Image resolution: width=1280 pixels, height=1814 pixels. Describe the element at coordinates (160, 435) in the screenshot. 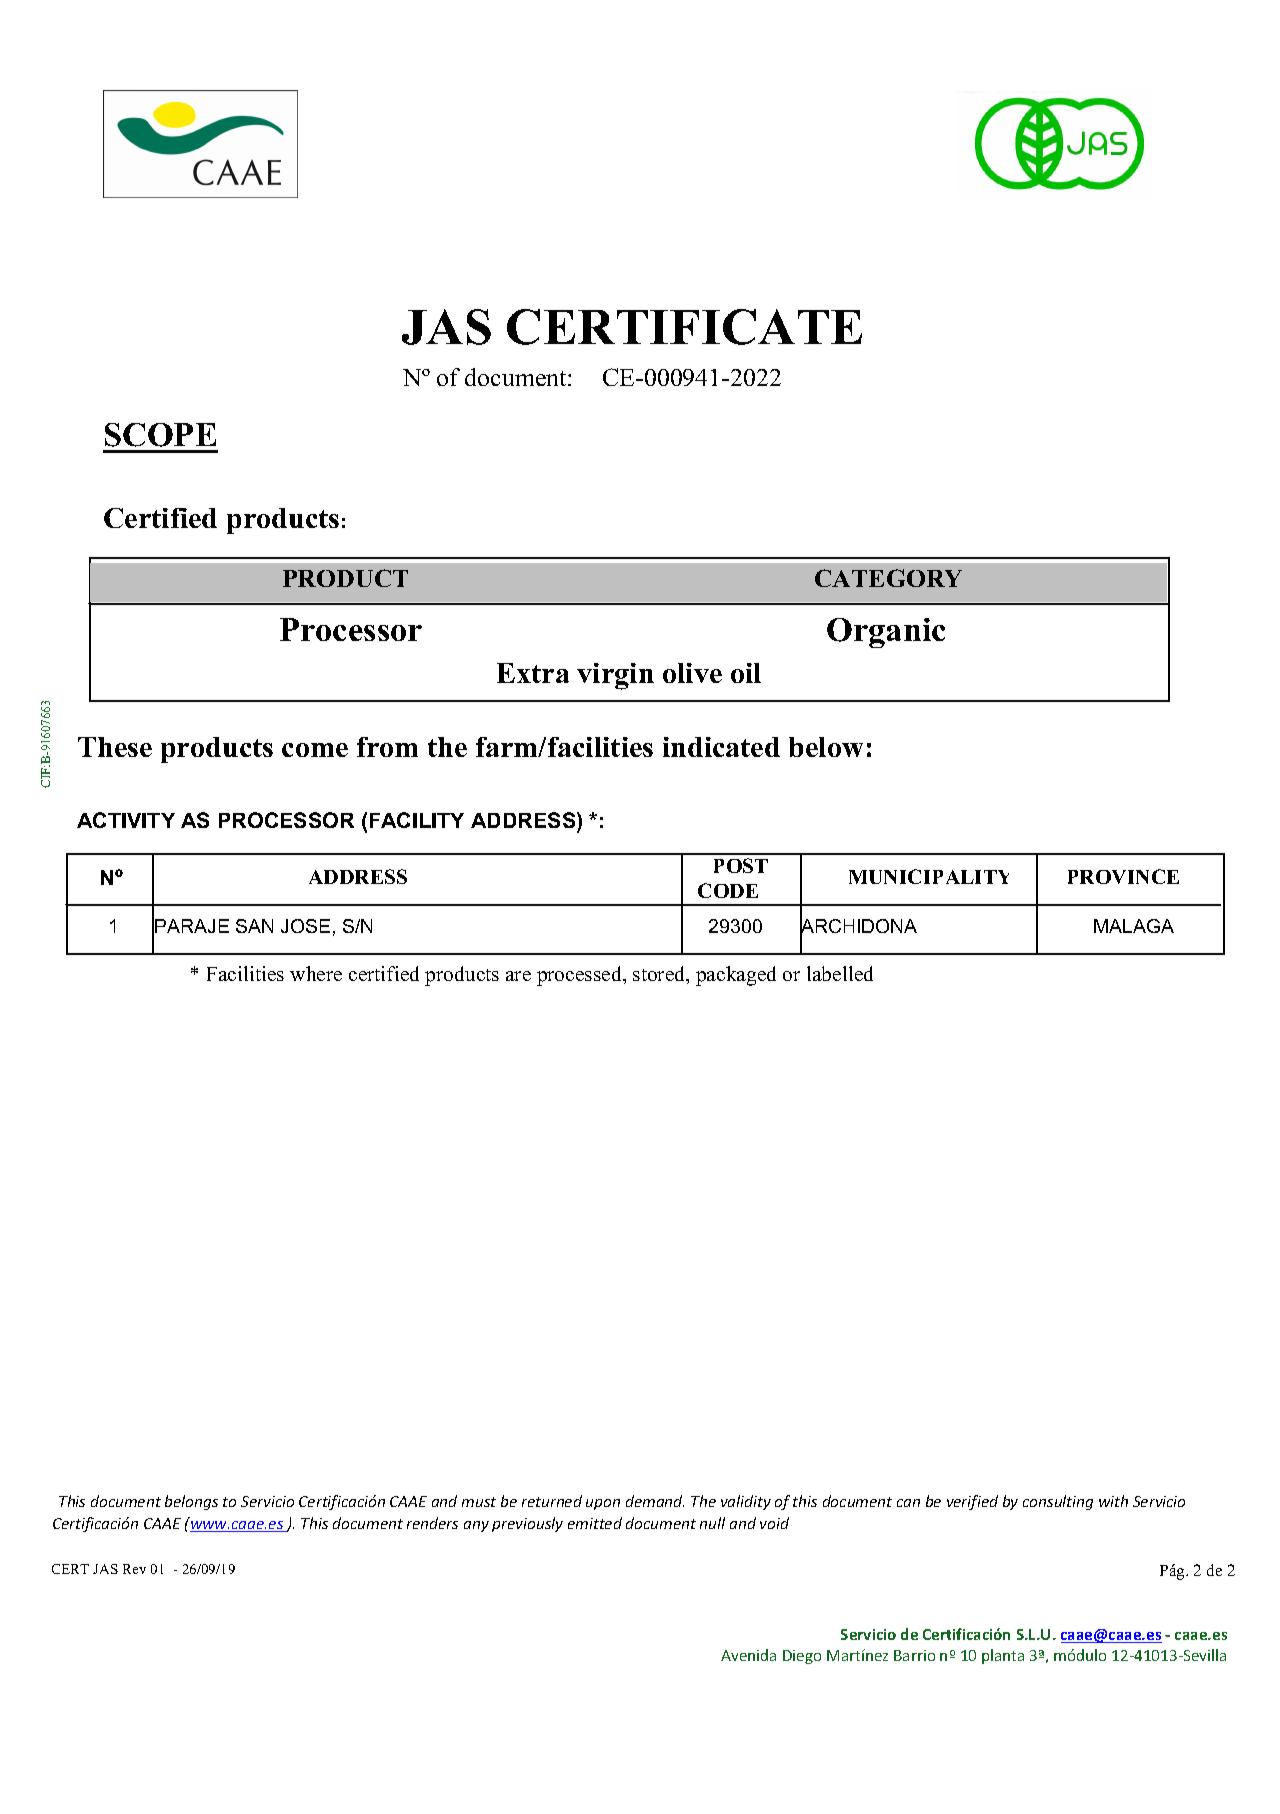

I see `SCOPE` at that location.
